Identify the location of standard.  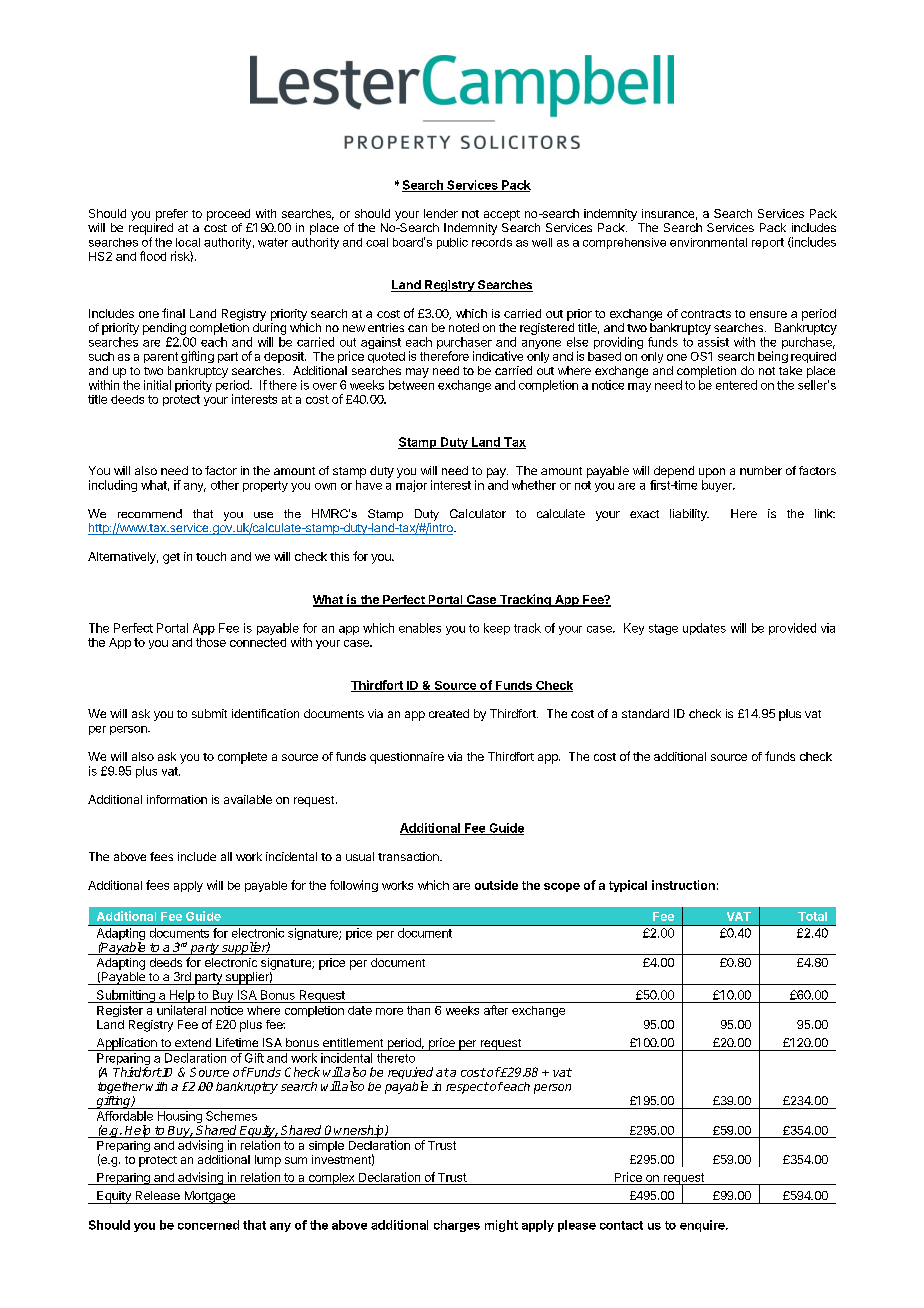
(645, 713).
